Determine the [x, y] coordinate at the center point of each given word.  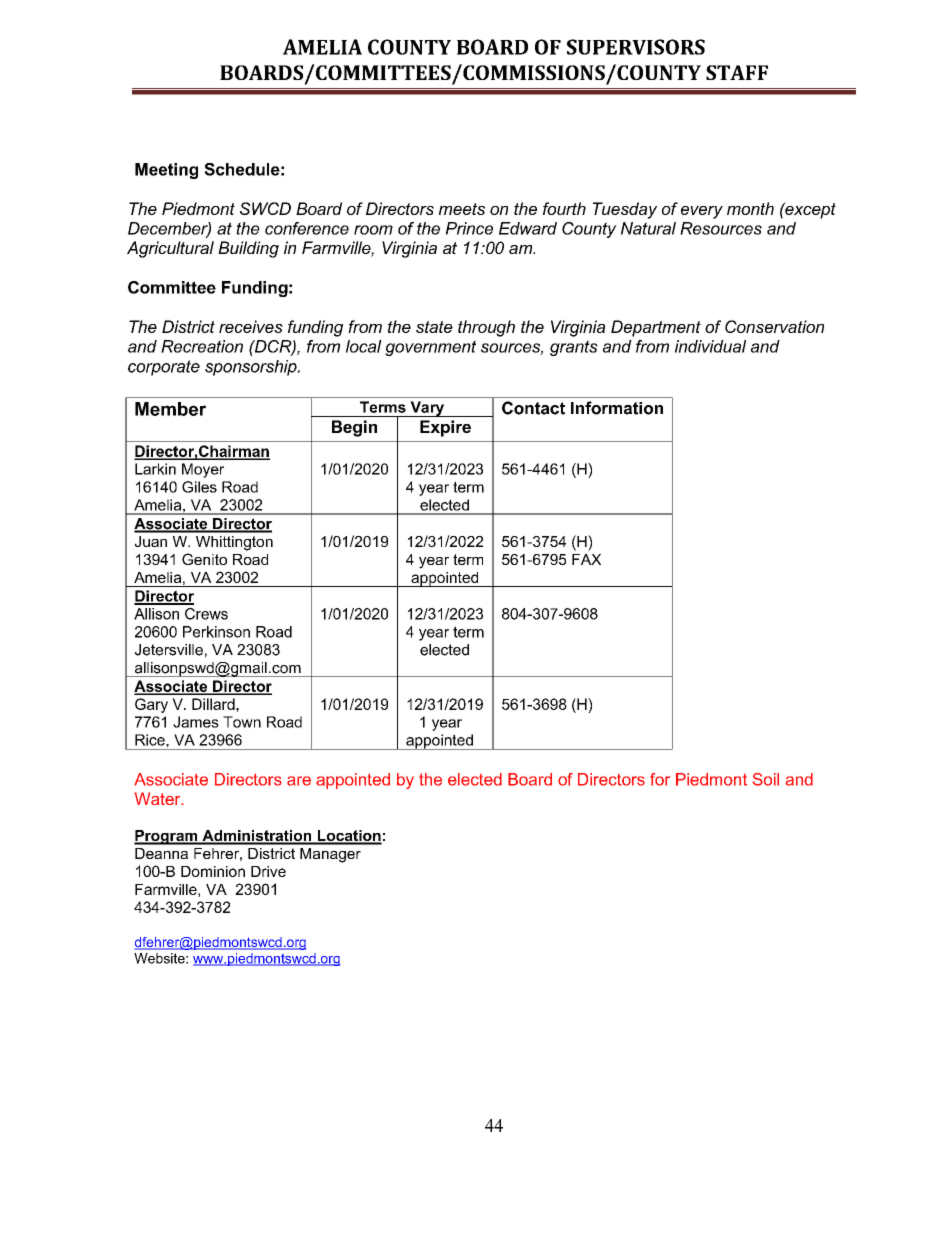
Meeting [166, 171]
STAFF [737, 72]
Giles [199, 487]
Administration [257, 837]
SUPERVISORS [636, 47]
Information [617, 408]
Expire [445, 428]
